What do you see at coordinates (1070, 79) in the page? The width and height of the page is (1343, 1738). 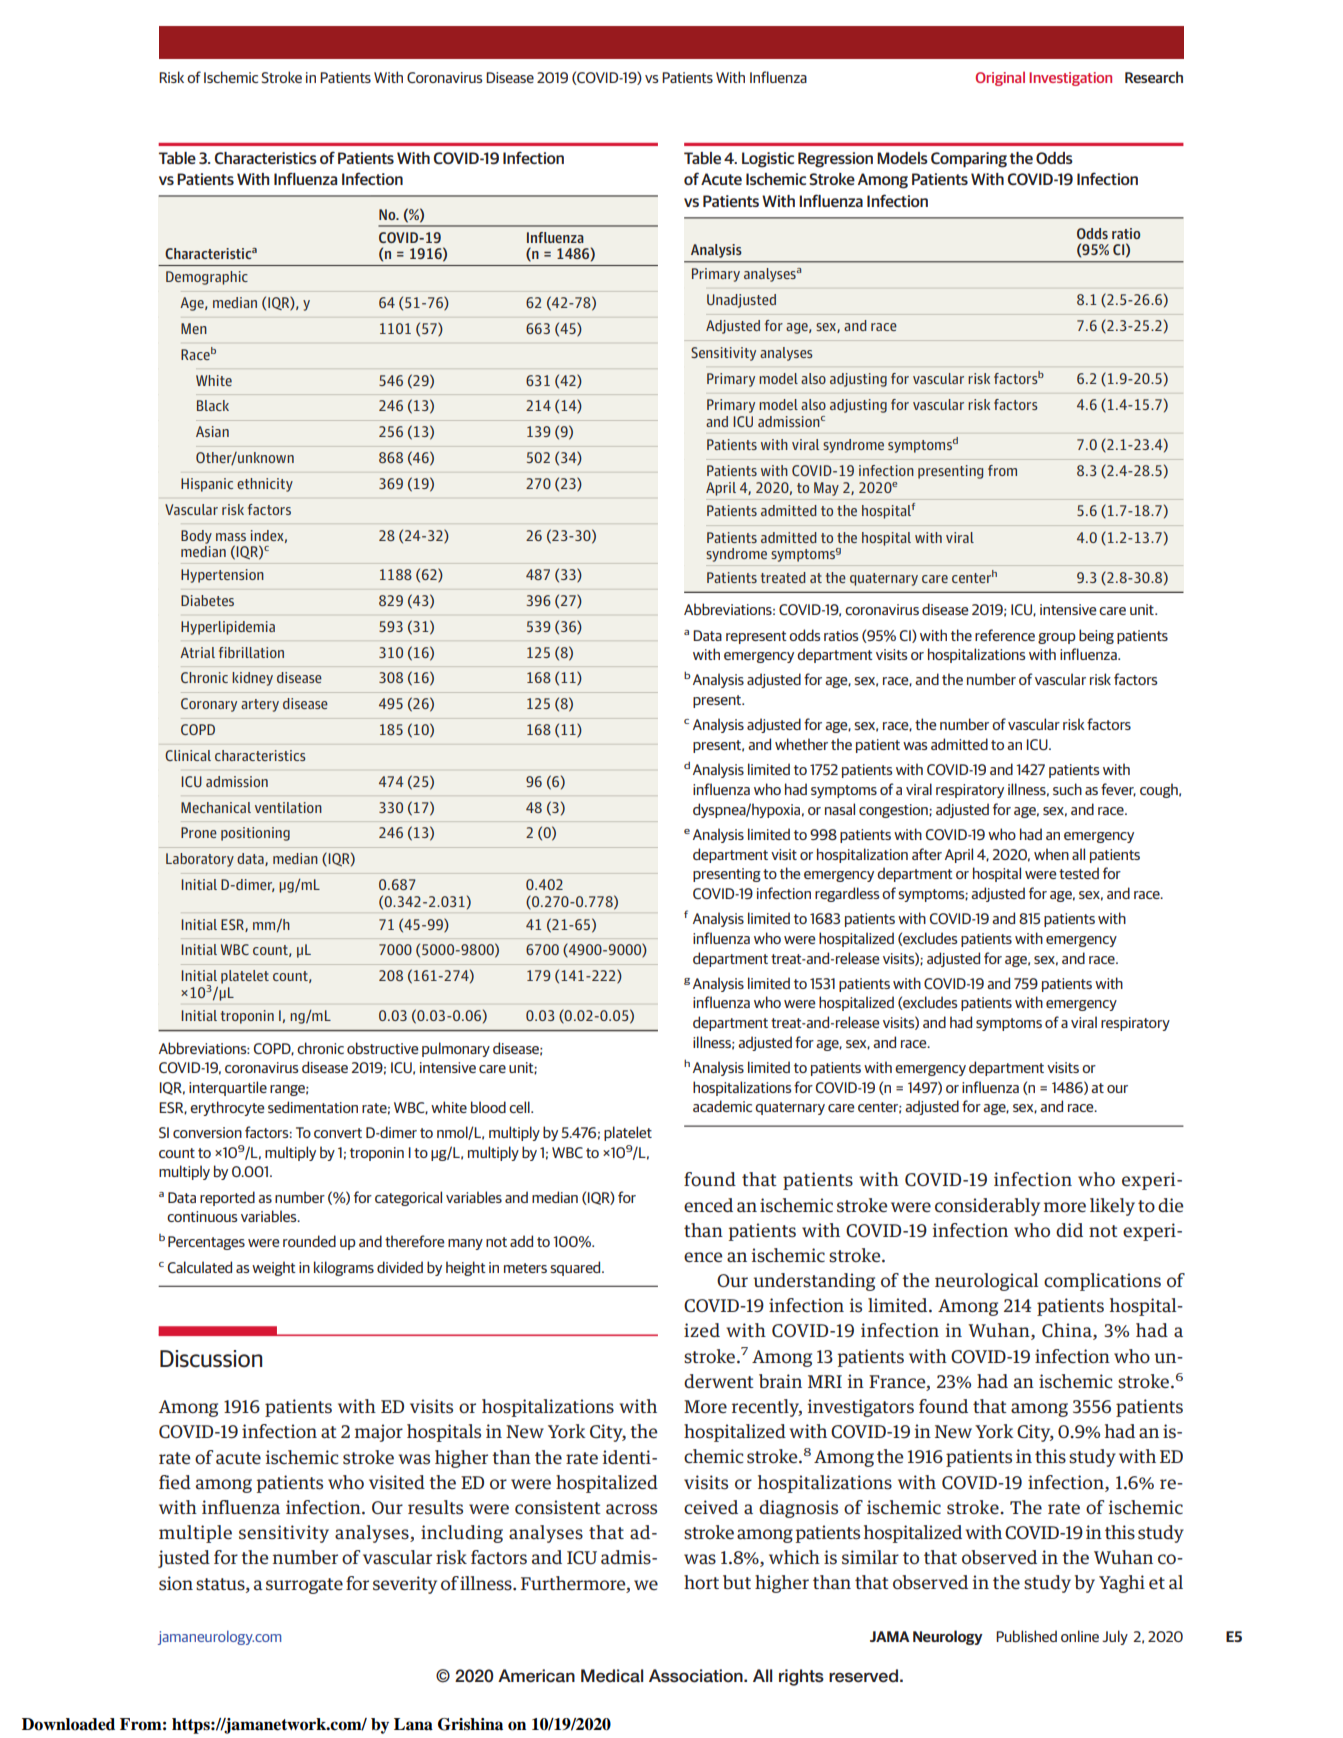 I see `Investigation` at bounding box center [1070, 79].
